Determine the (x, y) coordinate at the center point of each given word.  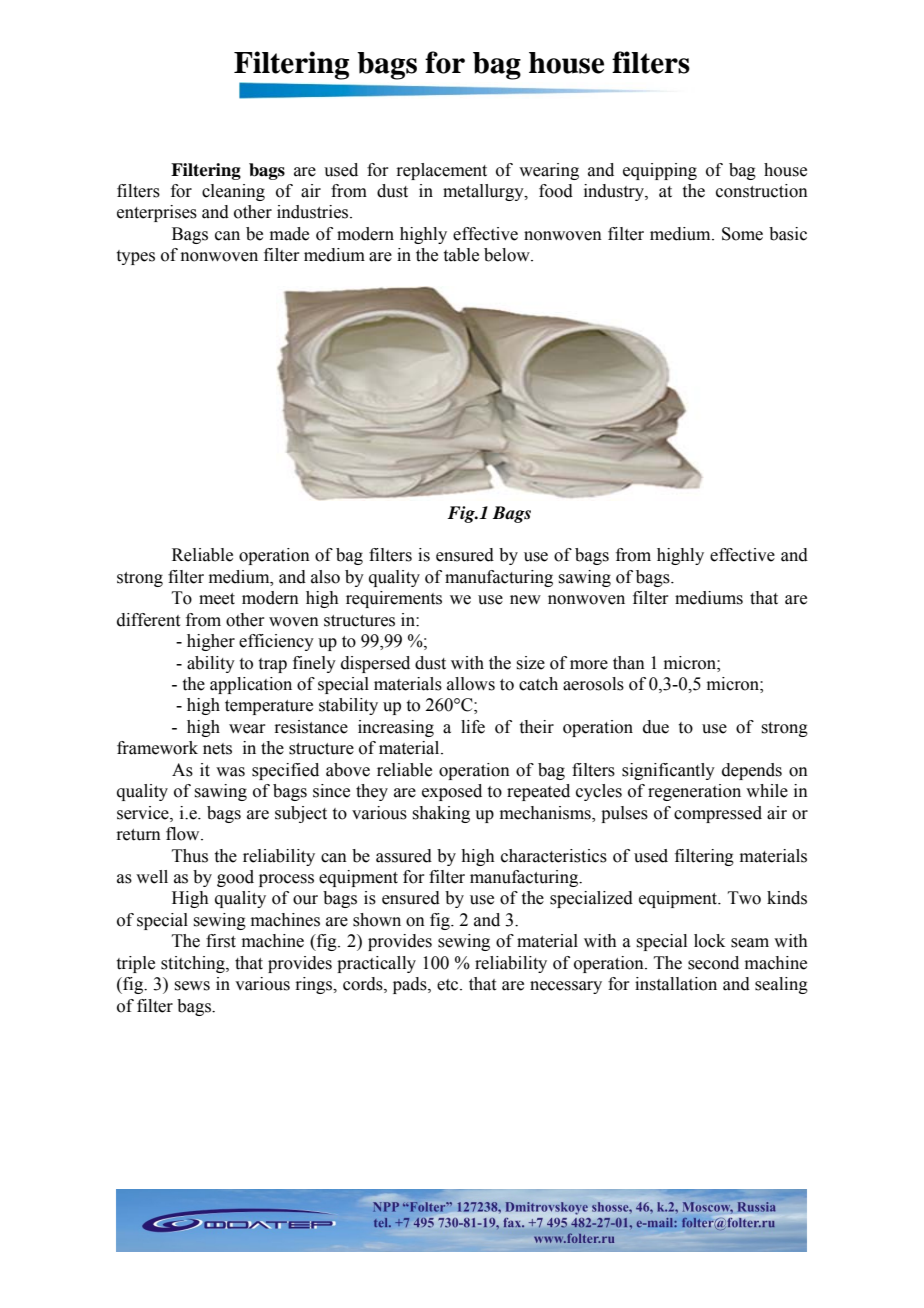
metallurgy (484, 192)
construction (762, 191)
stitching (194, 964)
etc (449, 985)
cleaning (233, 192)
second (713, 963)
